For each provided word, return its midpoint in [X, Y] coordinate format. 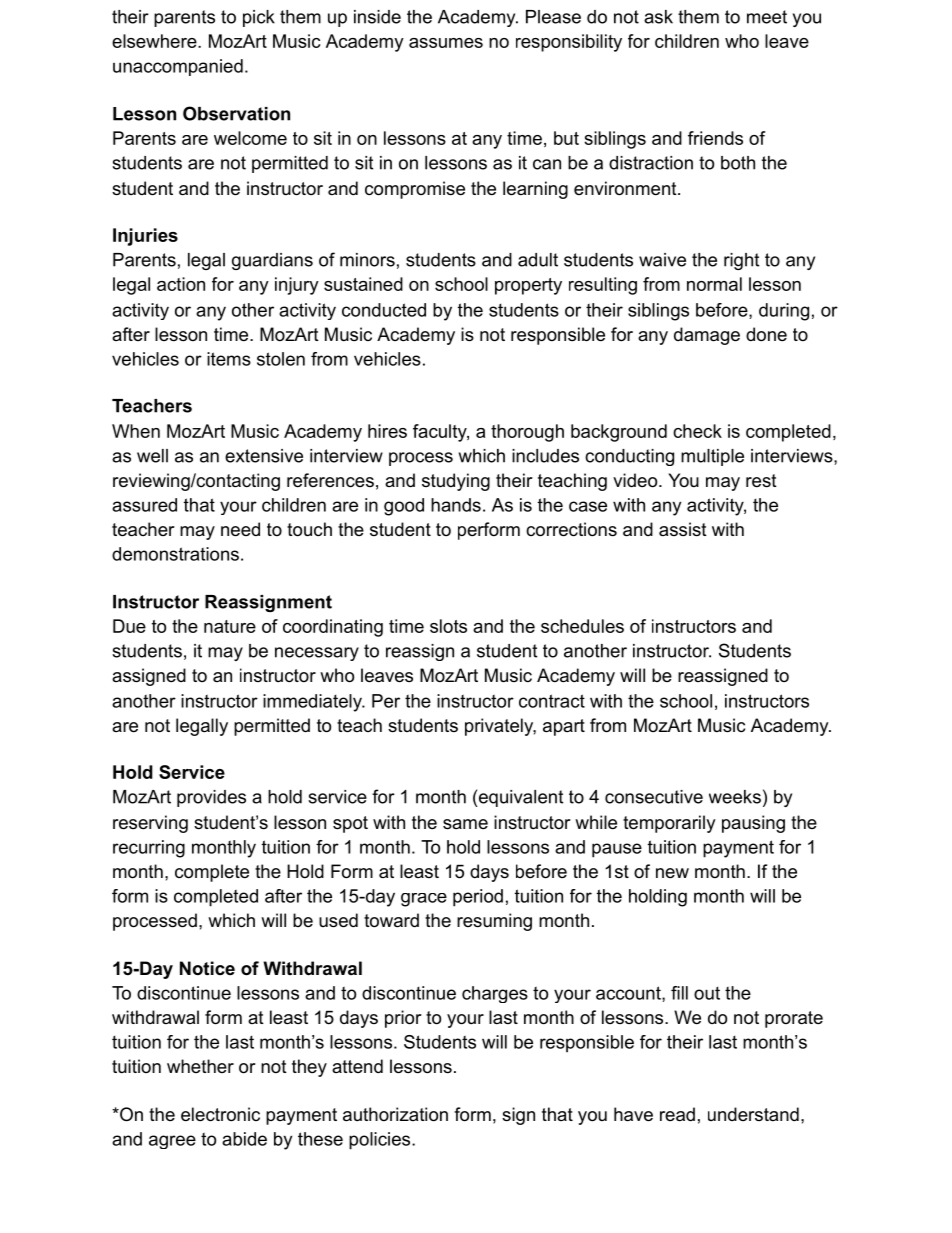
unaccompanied [178, 67]
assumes [446, 43]
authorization [395, 1114]
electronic [220, 1114]
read [677, 1114]
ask [658, 17]
